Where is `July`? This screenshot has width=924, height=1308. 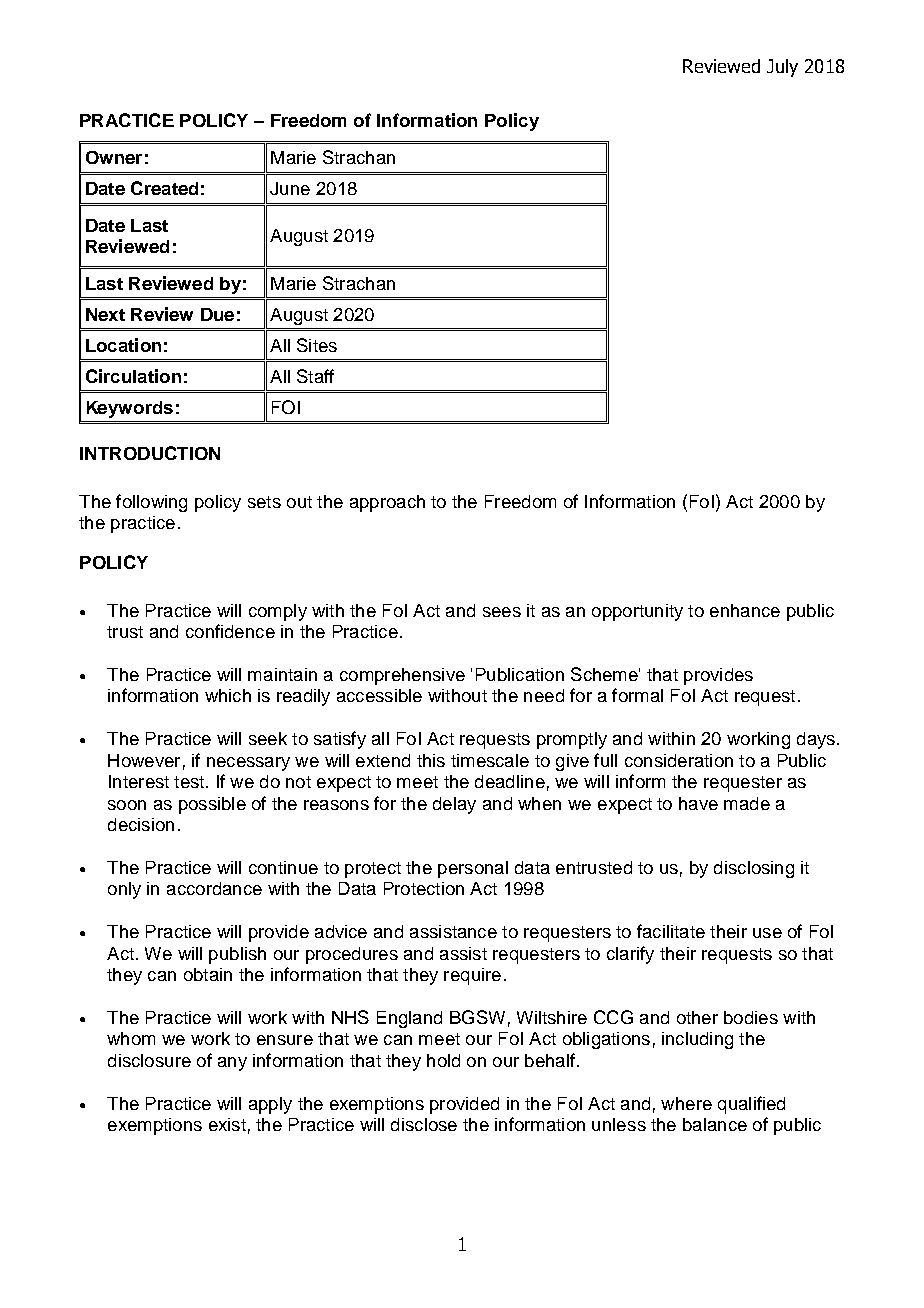 July is located at coordinates (782, 68).
